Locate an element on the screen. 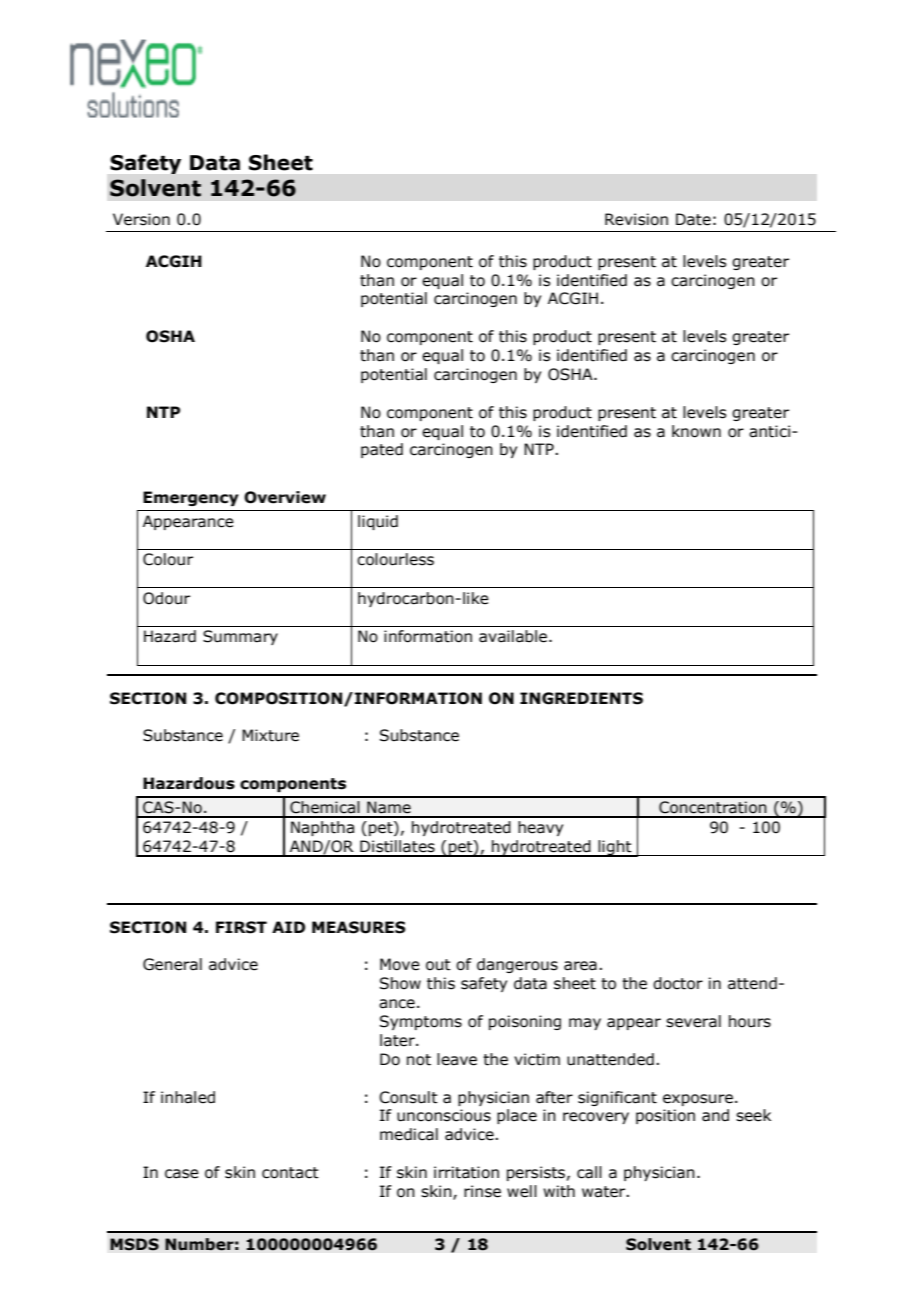 This screenshot has height=1308, width=924. water is located at coordinates (605, 1192).
